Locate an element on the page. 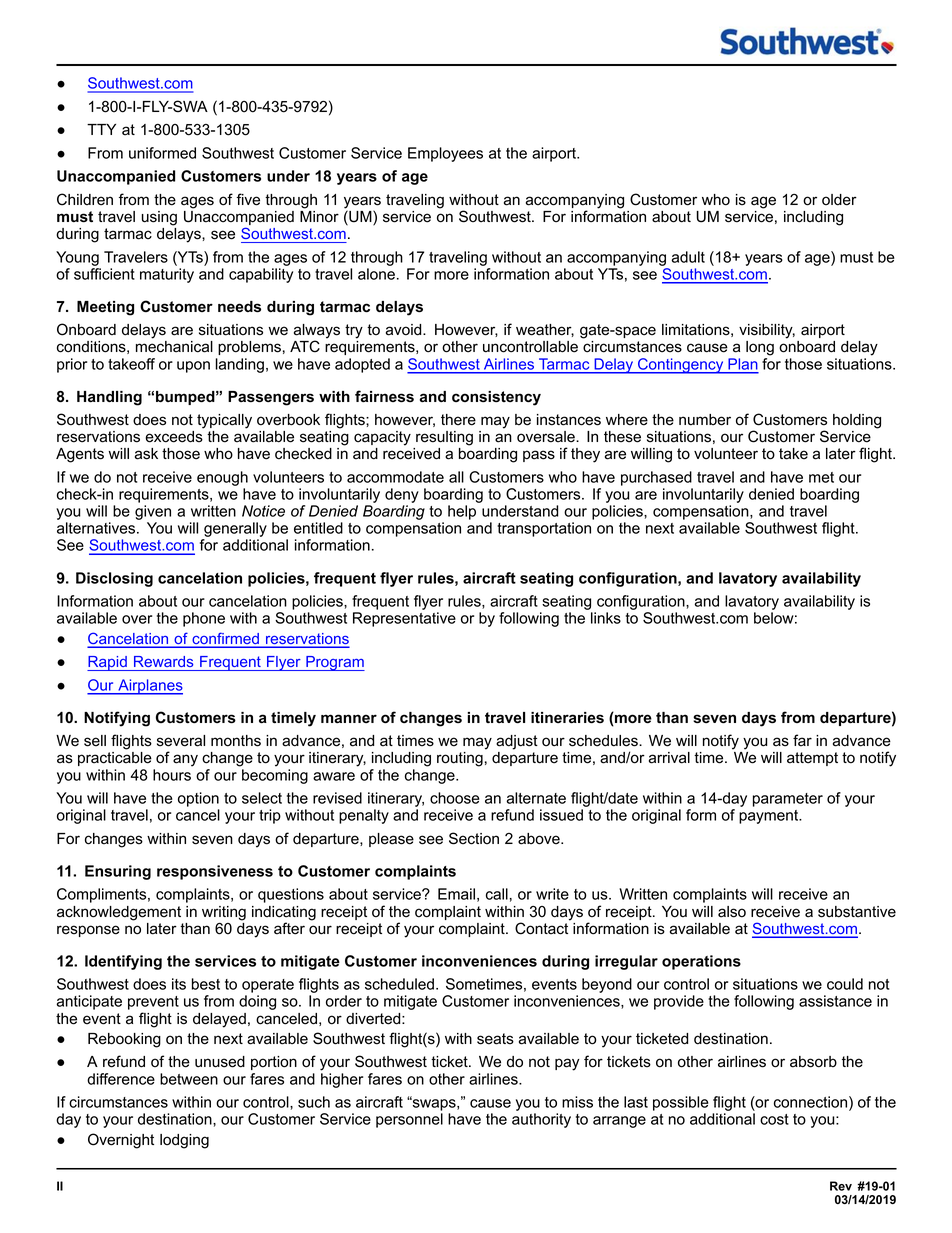 The height and width of the document is (1233, 952). Rewards is located at coordinates (163, 661).
